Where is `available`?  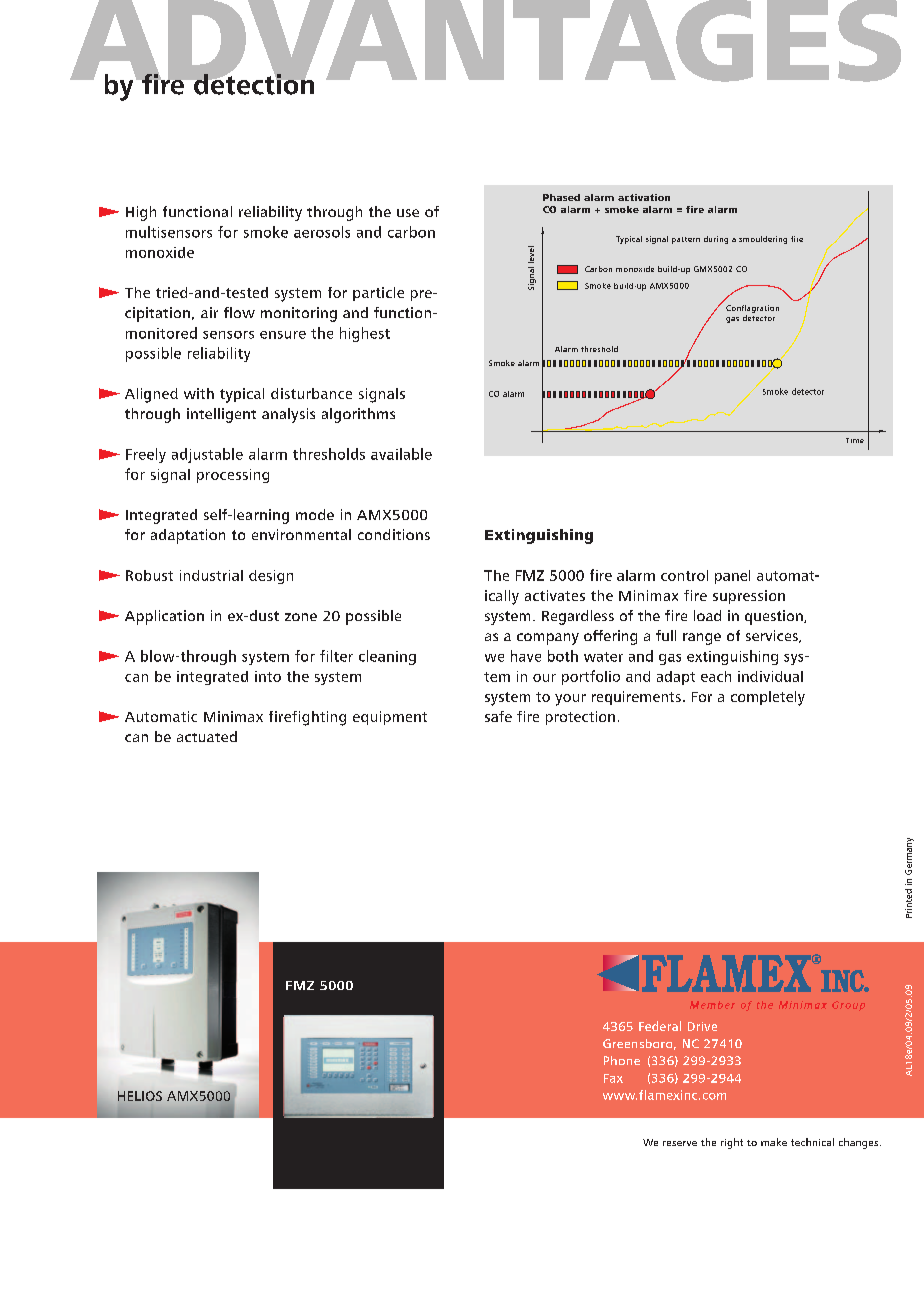 available is located at coordinates (401, 454).
